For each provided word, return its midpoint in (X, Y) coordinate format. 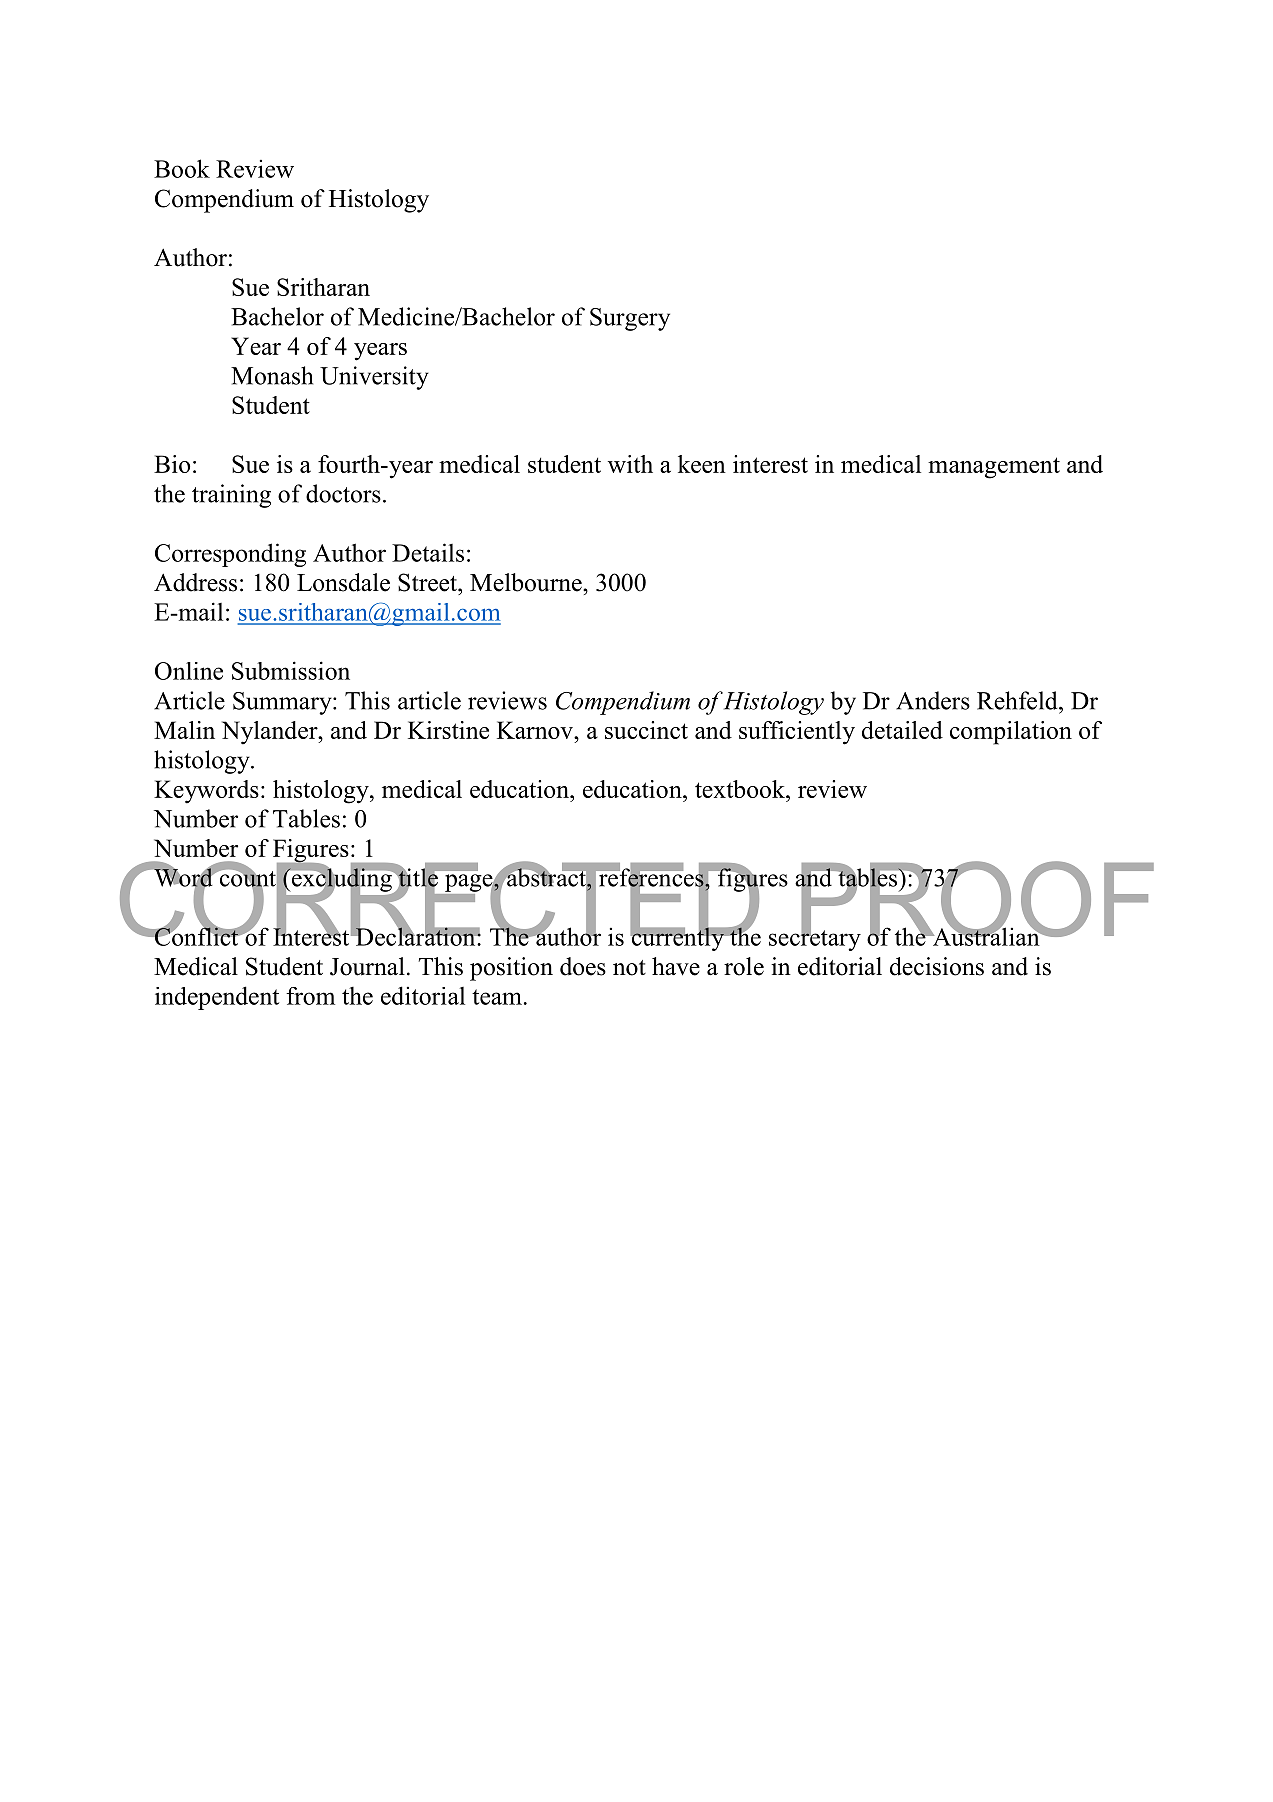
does (583, 966)
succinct (646, 730)
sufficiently (797, 733)
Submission (291, 670)
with (630, 464)
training (231, 496)
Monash (272, 375)
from (310, 996)
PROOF (976, 900)
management (994, 468)
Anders (933, 700)
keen (702, 464)
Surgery (630, 319)
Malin (184, 730)
